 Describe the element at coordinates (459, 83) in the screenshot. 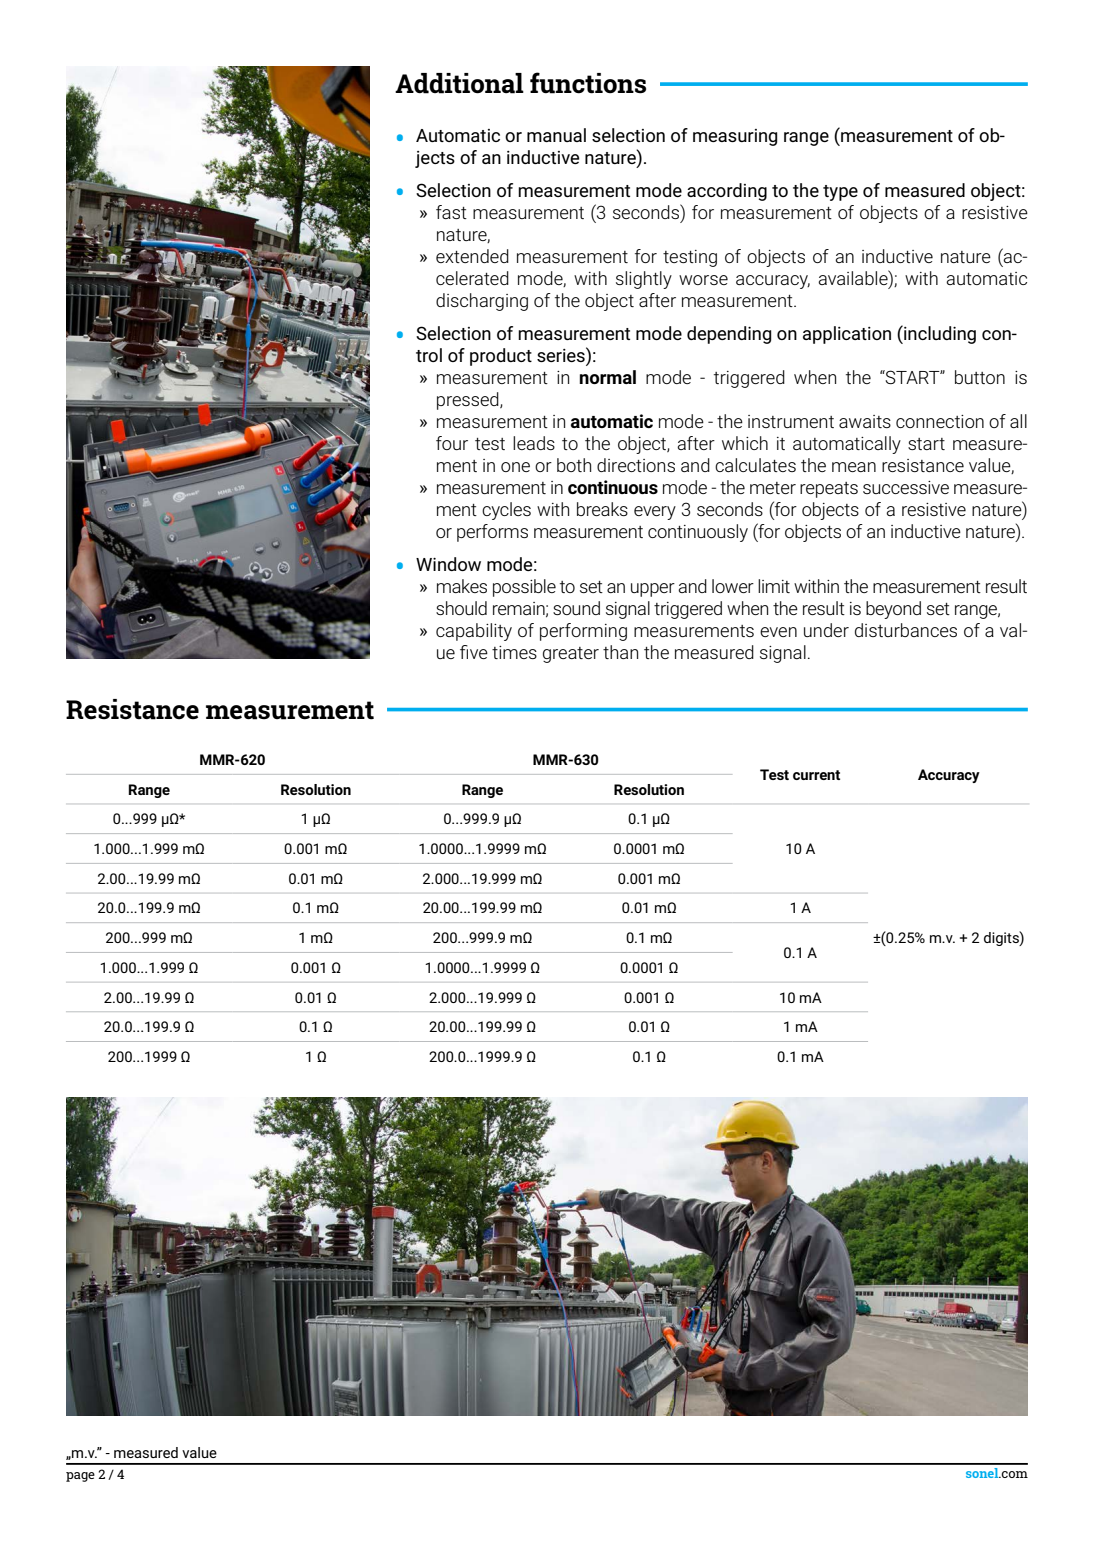

I see `Additional` at that location.
